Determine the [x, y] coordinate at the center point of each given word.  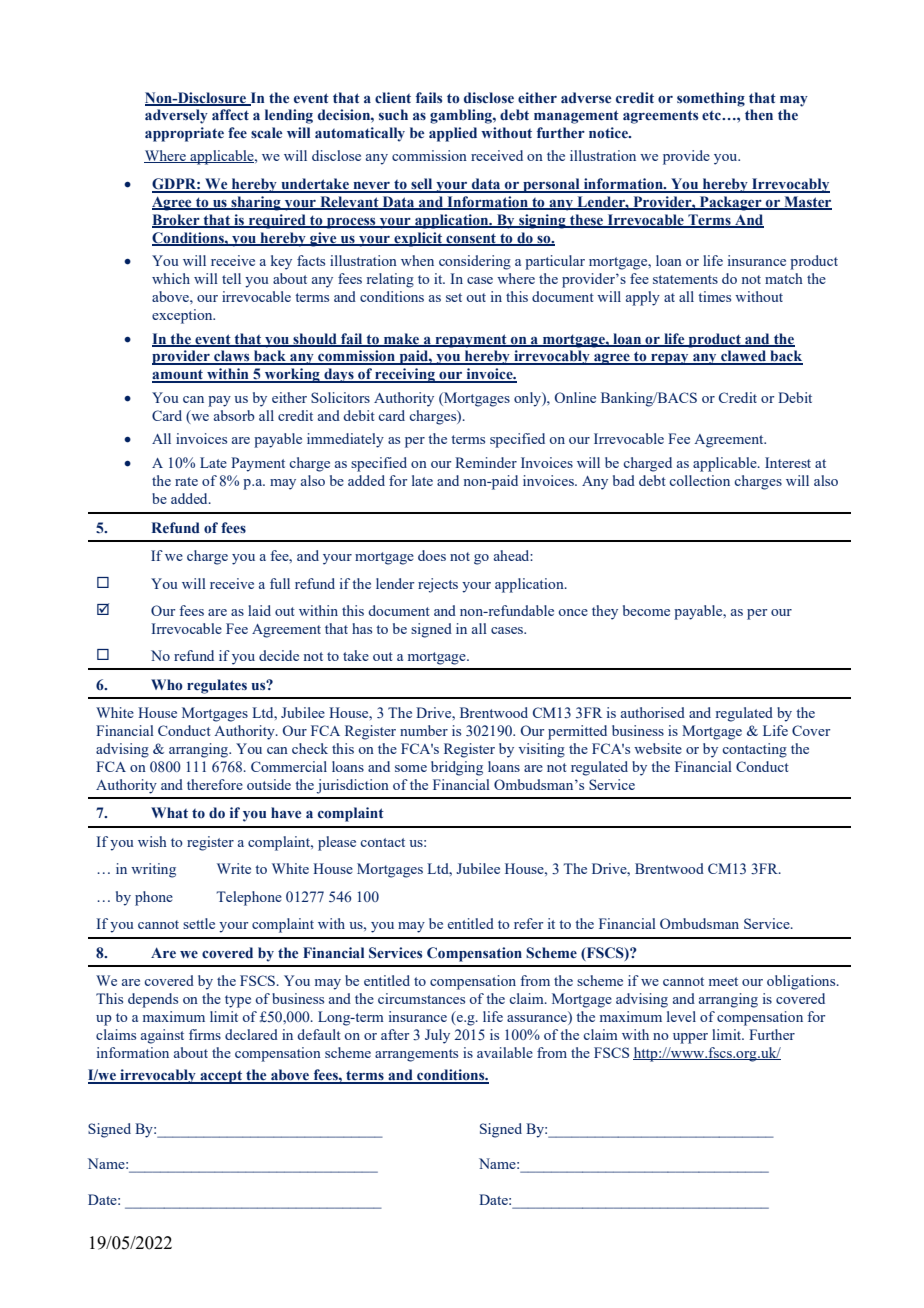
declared [251, 1034]
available [505, 1052]
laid [259, 610]
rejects [438, 585]
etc [712, 115]
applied [453, 134]
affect [230, 114]
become [646, 610]
